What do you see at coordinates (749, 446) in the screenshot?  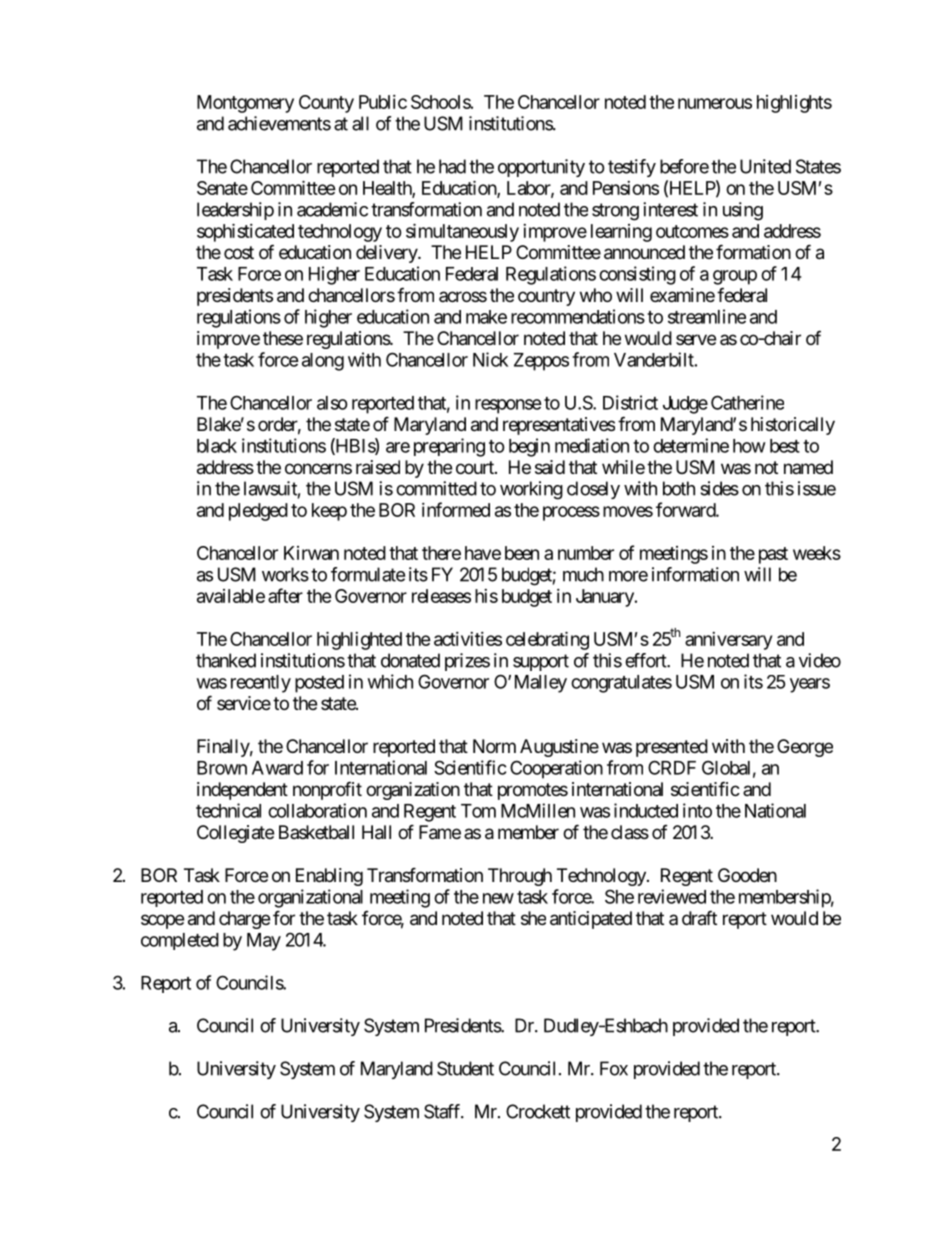 I see `how` at bounding box center [749, 446].
